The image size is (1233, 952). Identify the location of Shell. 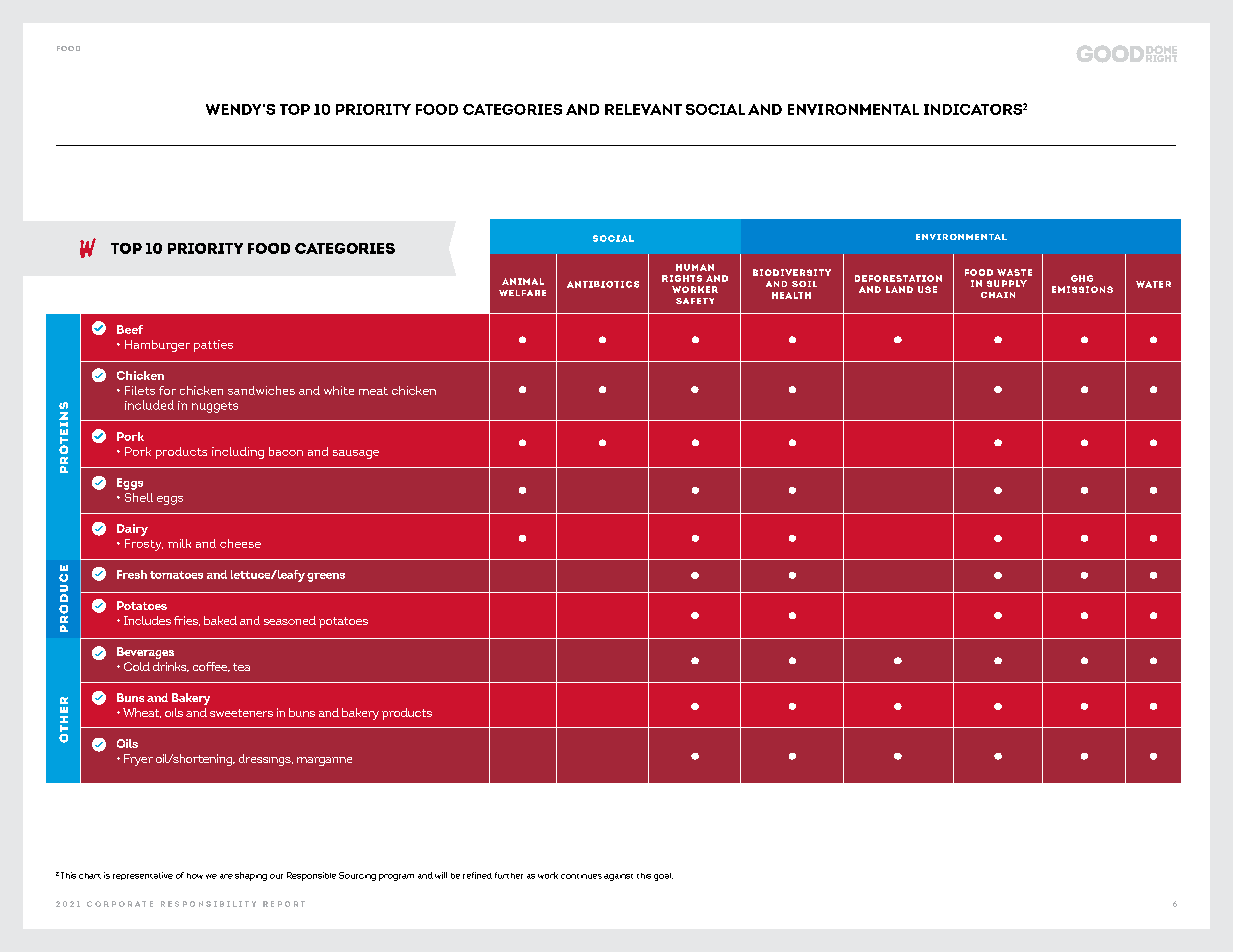
(139, 497).
